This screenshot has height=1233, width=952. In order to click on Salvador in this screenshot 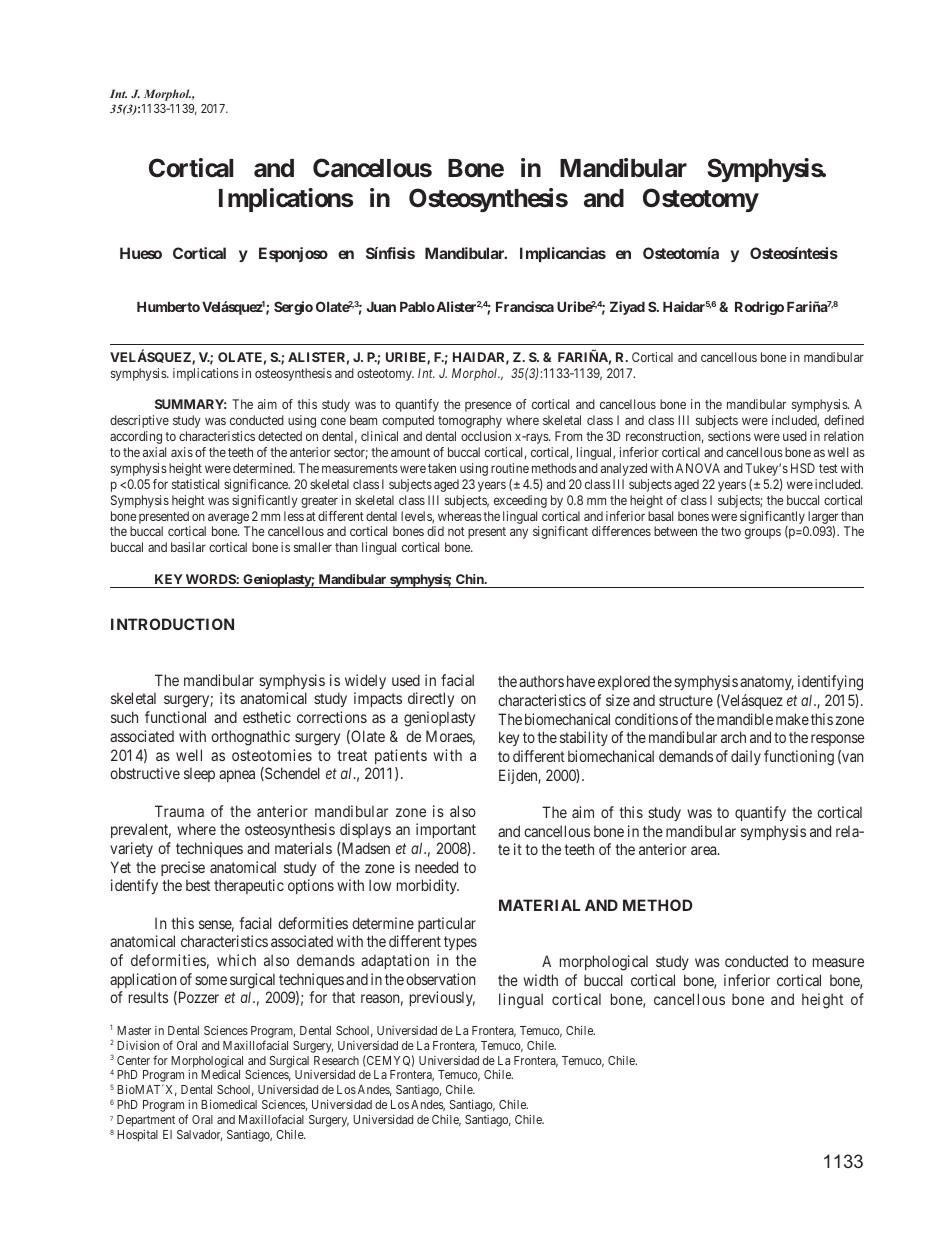, I will do `click(199, 1135)`.
